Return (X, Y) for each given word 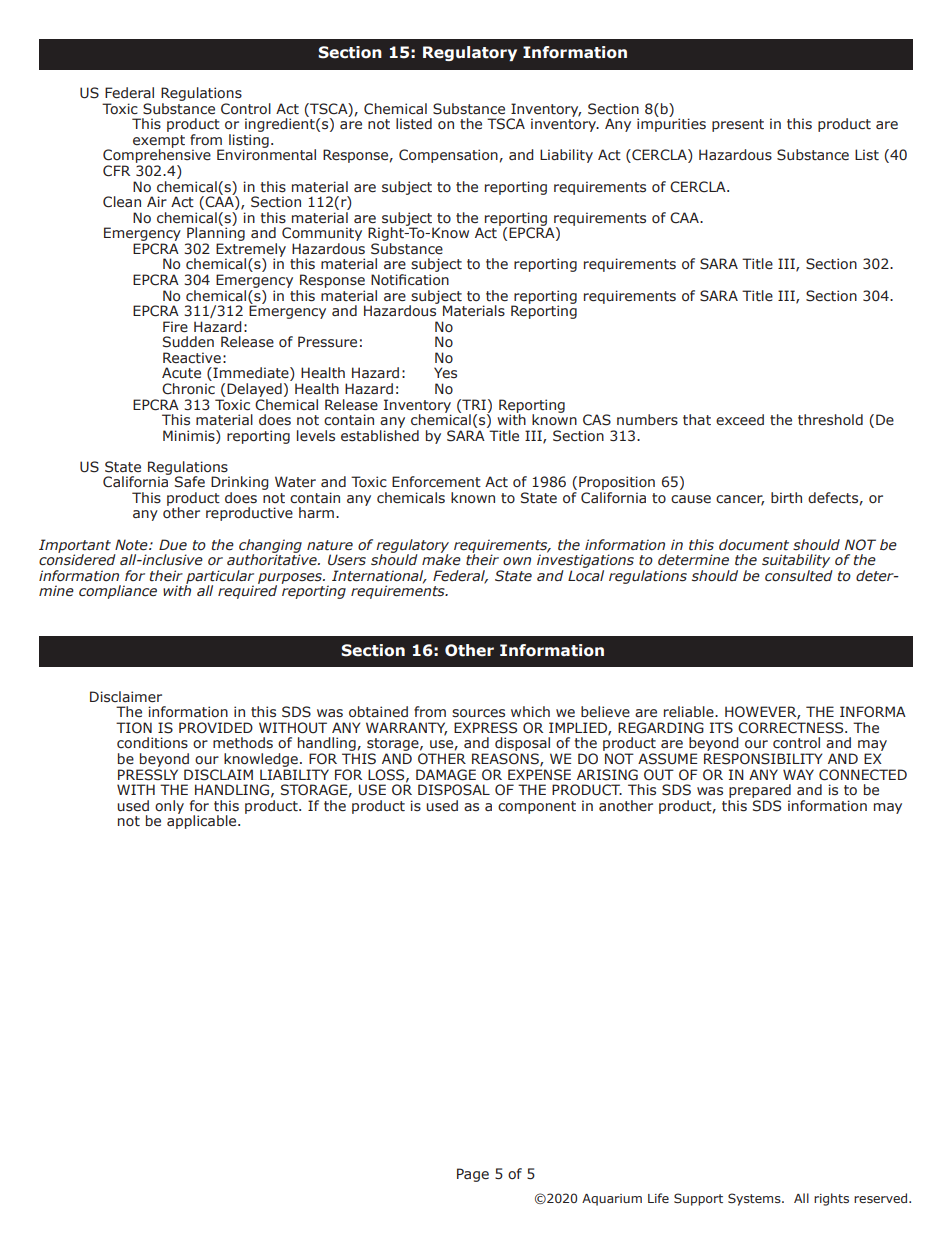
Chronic (188, 389)
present (738, 125)
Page (473, 1175)
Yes (445, 373)
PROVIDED (216, 727)
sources (478, 713)
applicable (203, 821)
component (537, 807)
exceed (740, 420)
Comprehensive (157, 156)
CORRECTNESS (792, 728)
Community (322, 235)
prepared (760, 791)
